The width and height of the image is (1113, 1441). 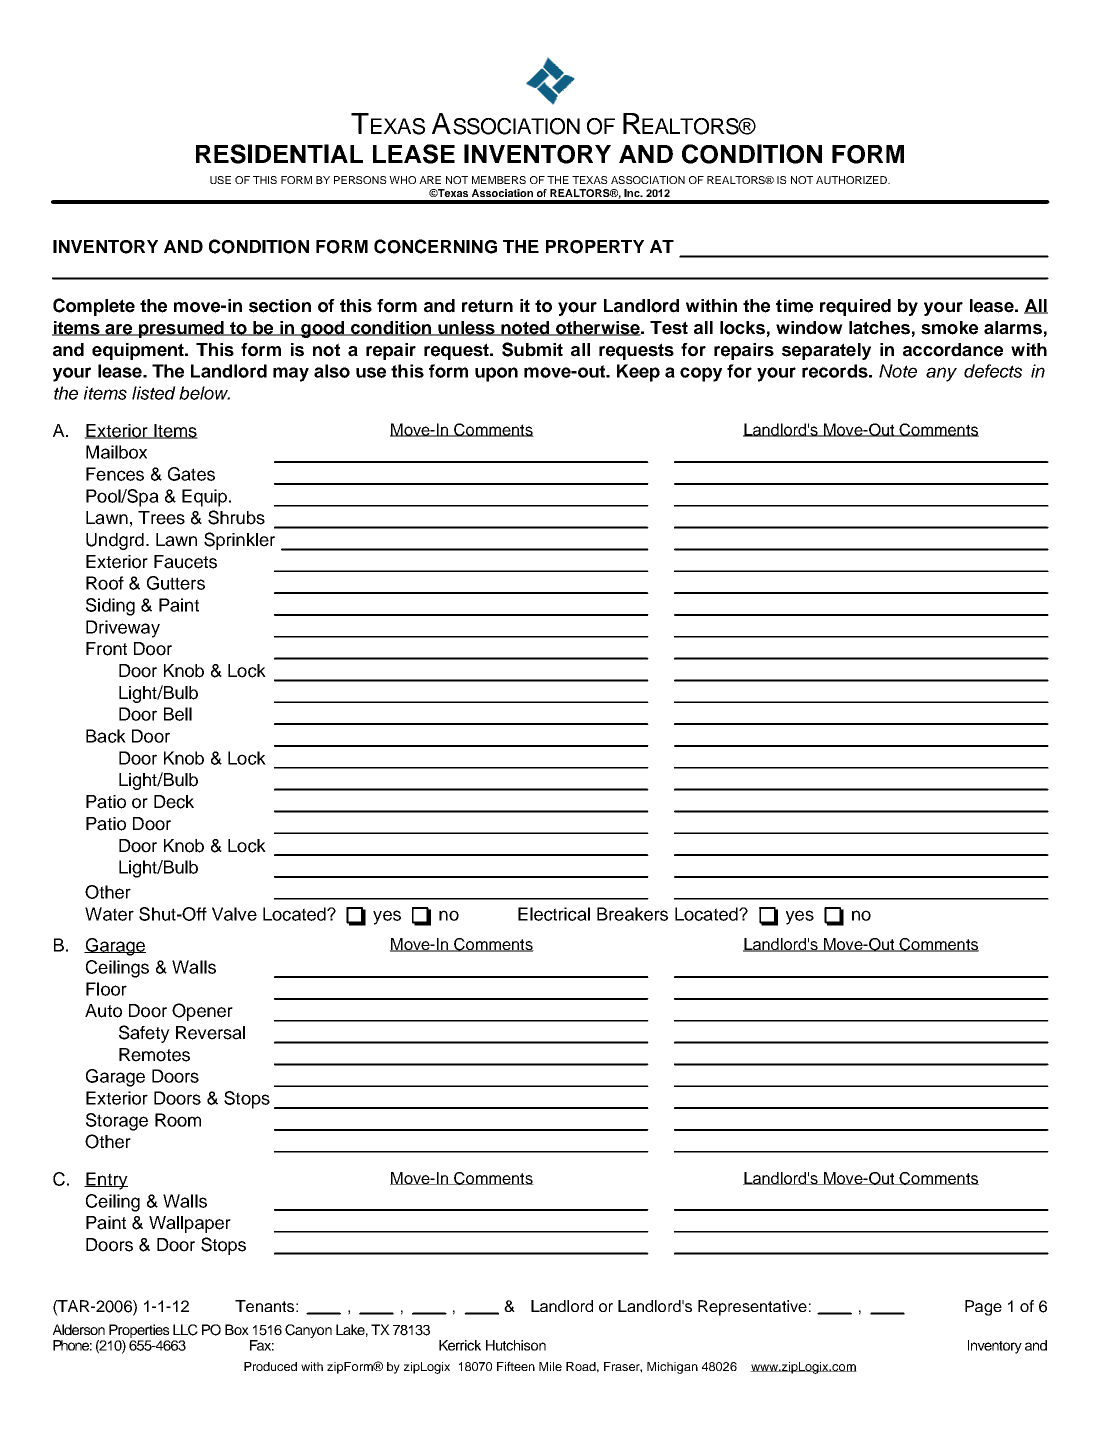 What do you see at coordinates (852, 180) in the image?
I see `AUTHORIZED` at bounding box center [852, 180].
